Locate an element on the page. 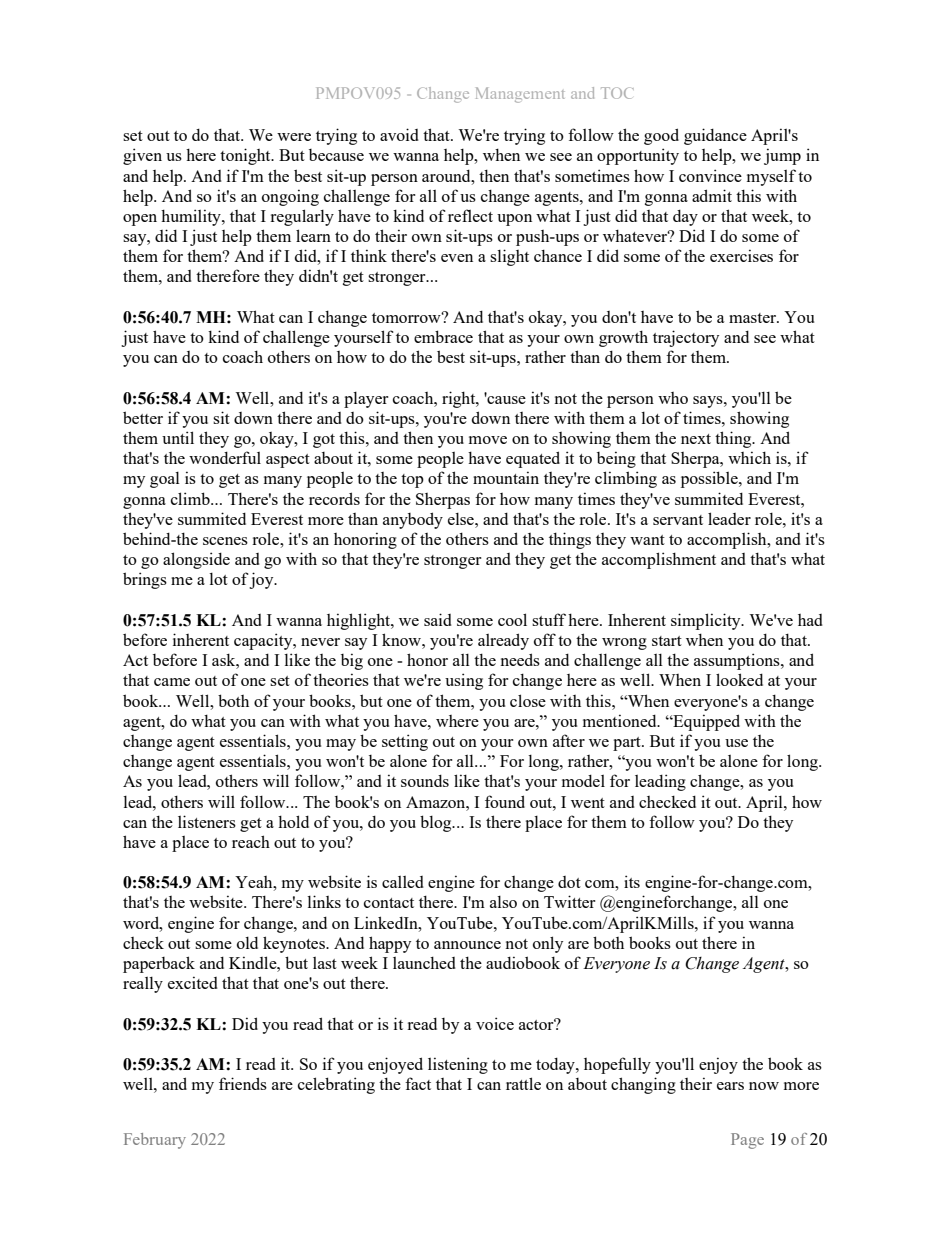 The height and width of the document is (1233, 952). came is located at coordinates (172, 682).
